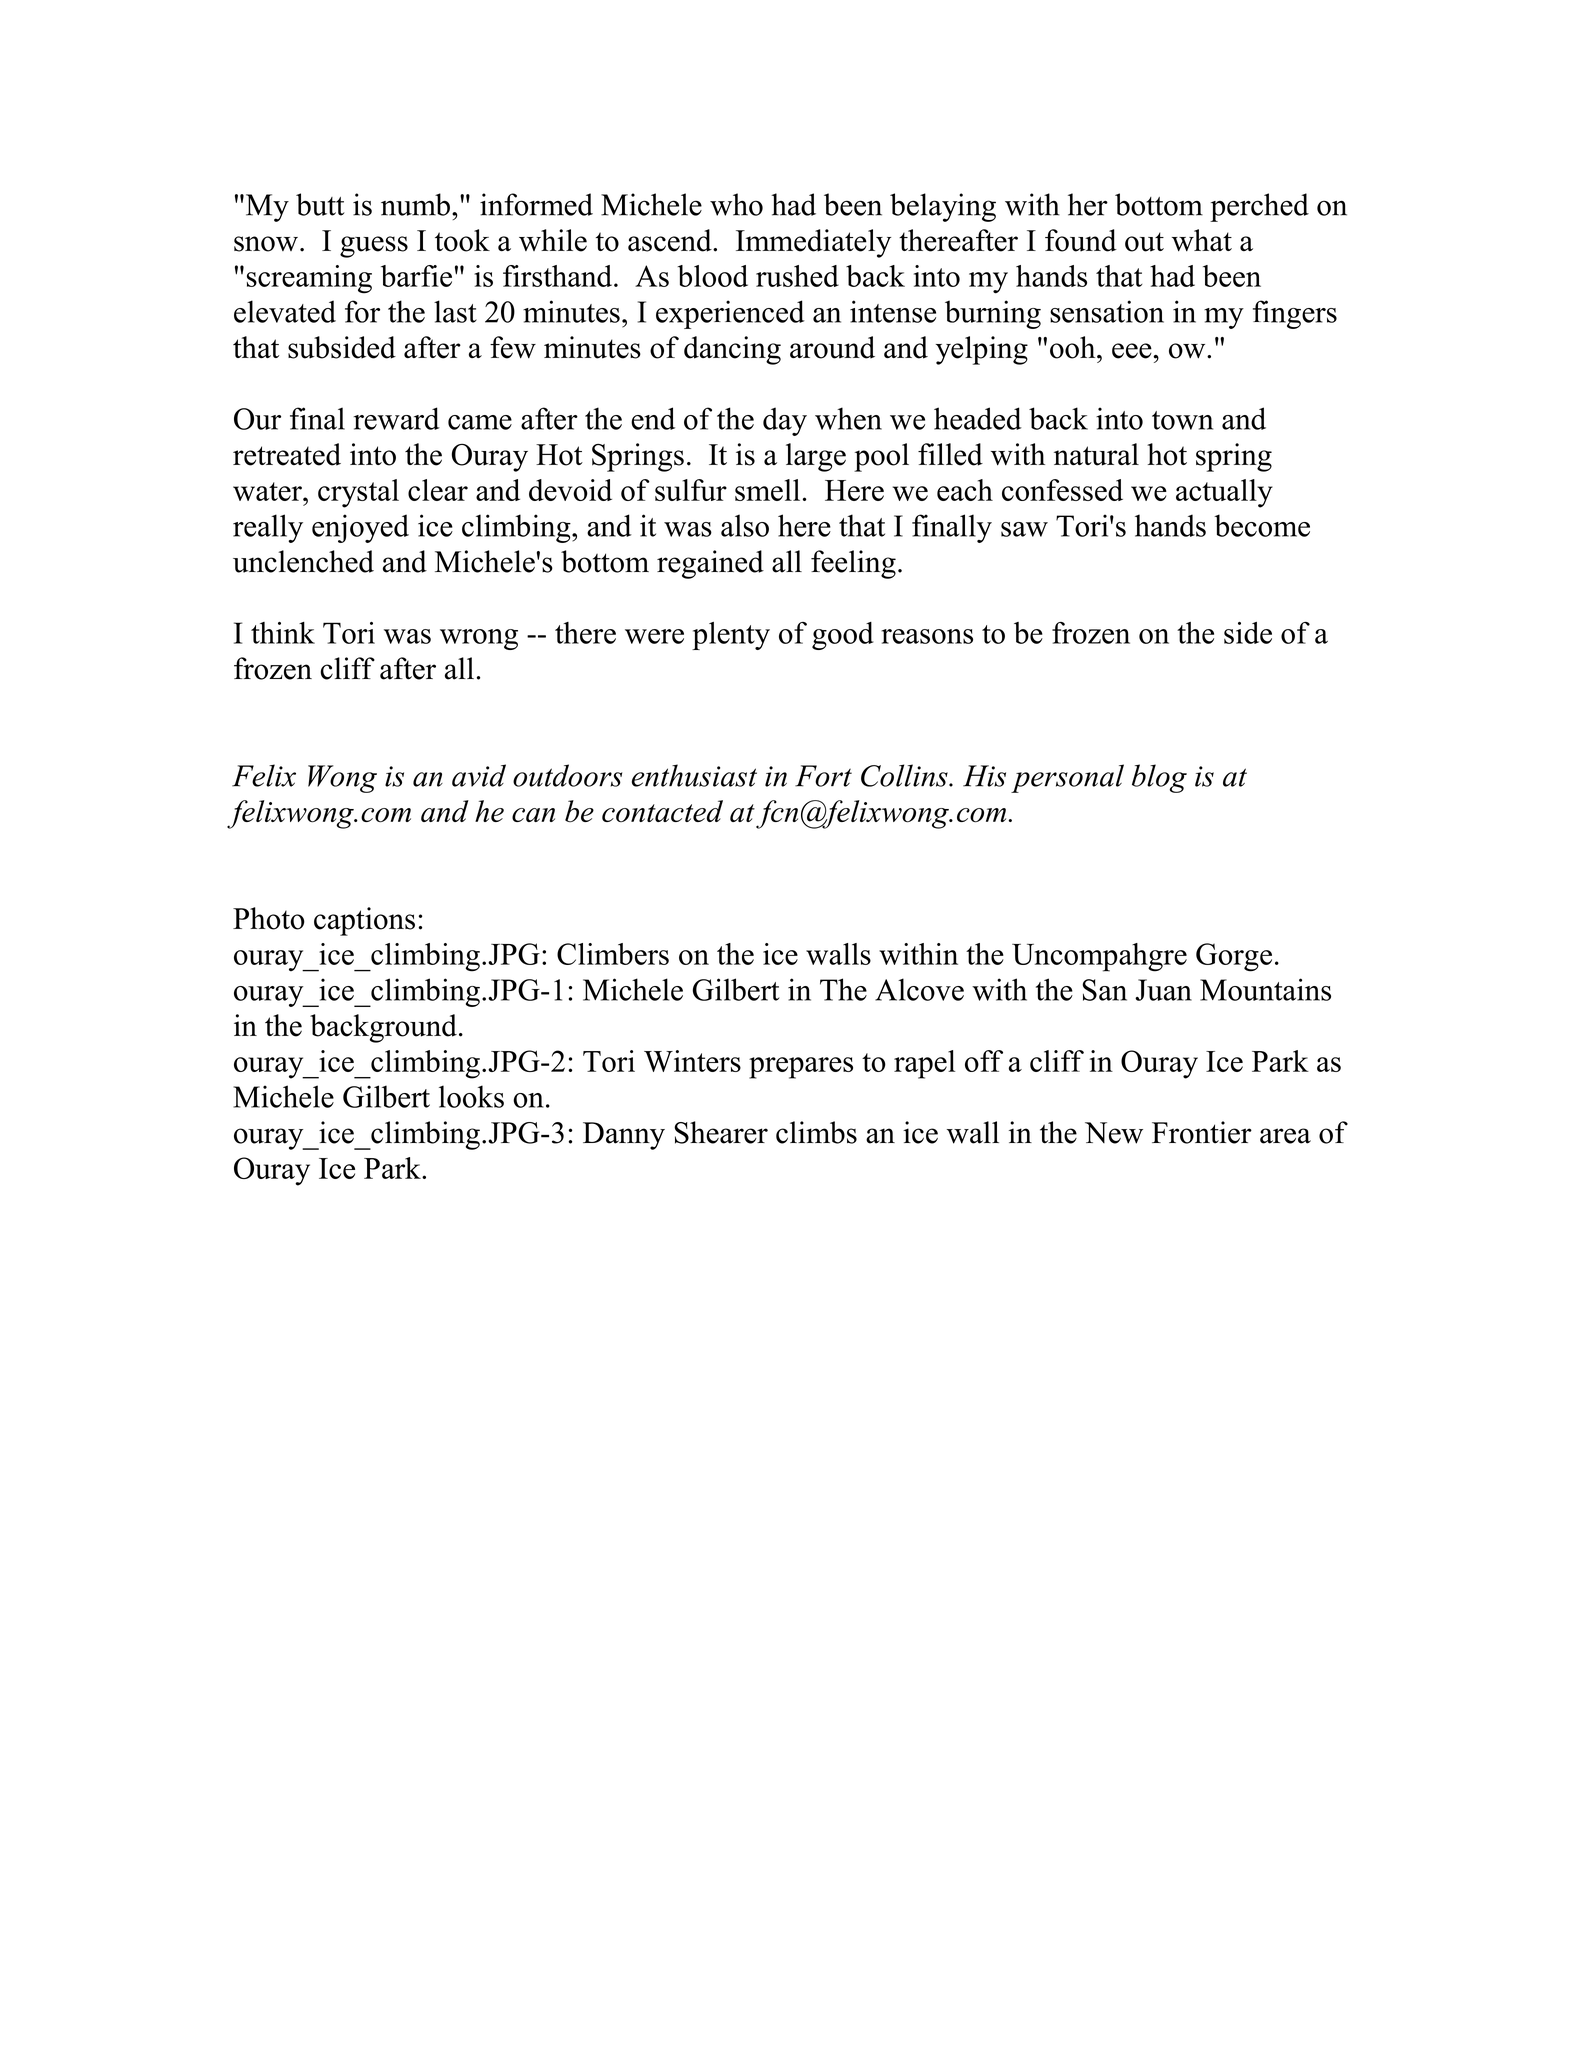 This screenshot has width=1582, height=2048. I want to click on large, so click(816, 457).
